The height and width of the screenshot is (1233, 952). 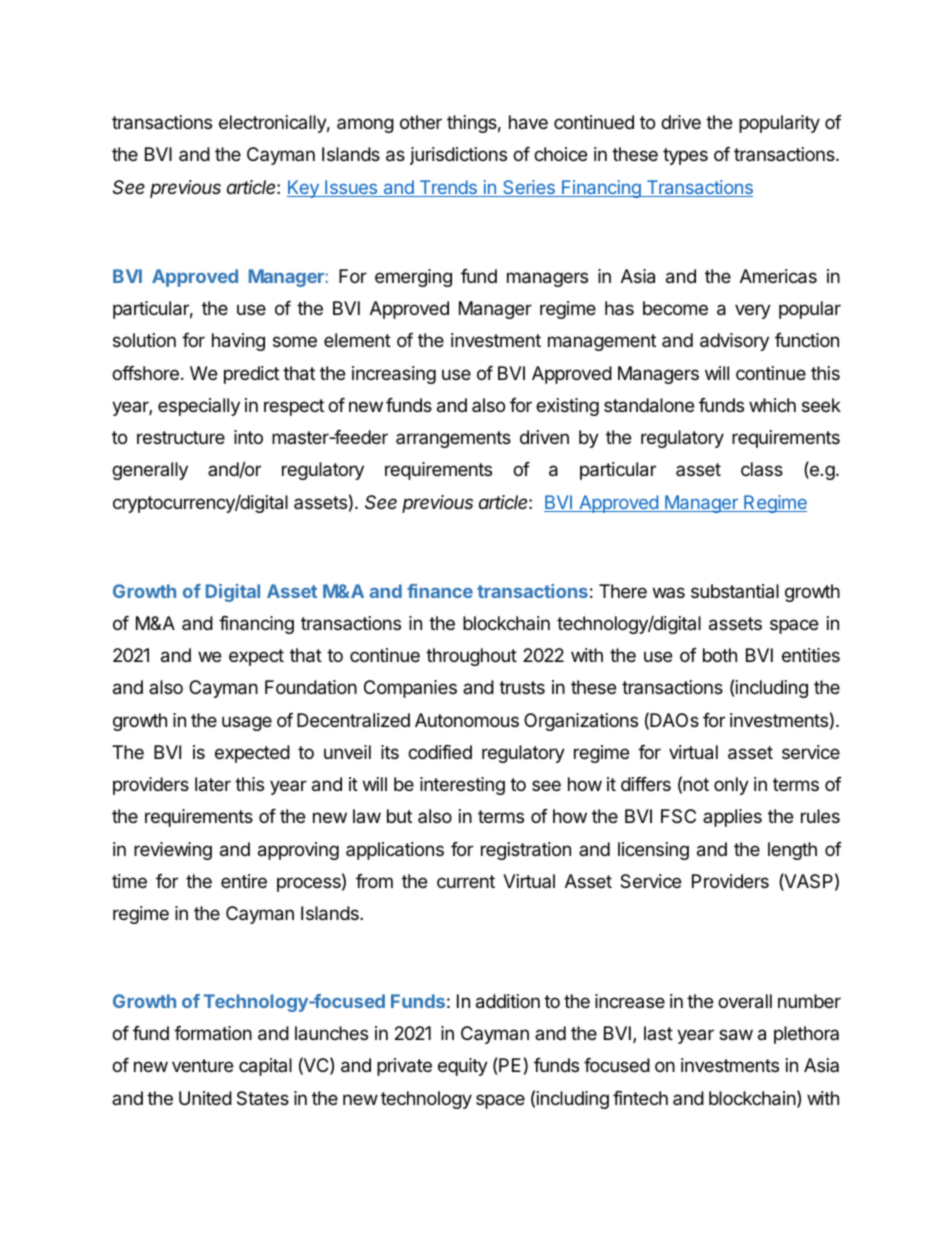 I want to click on Key, so click(x=304, y=189).
